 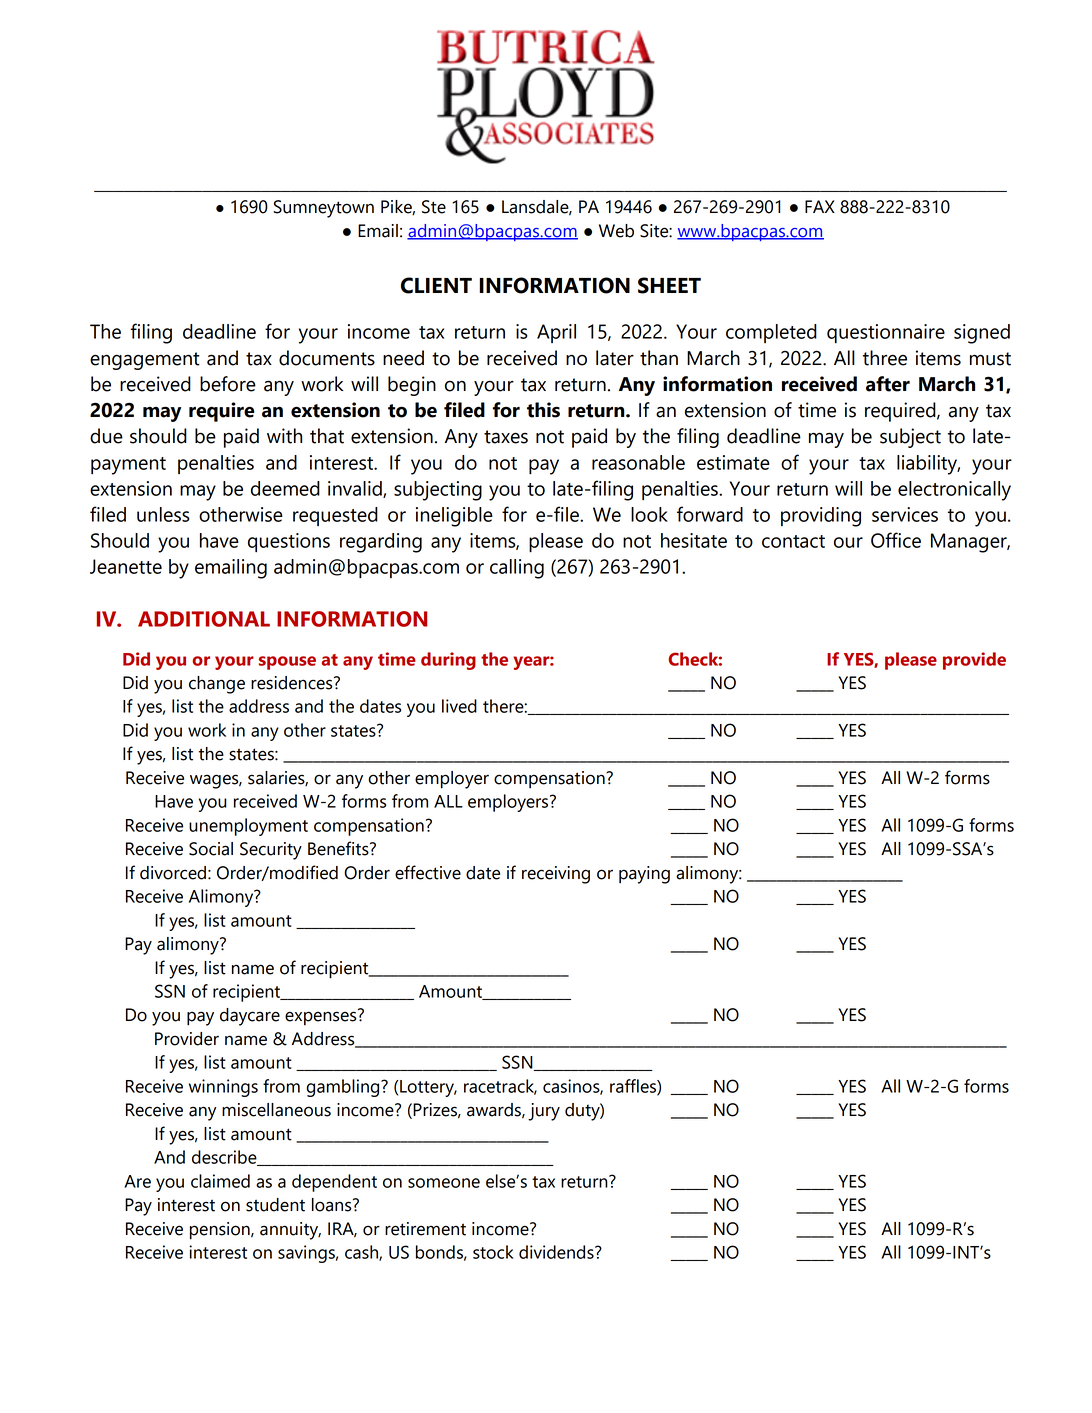 What do you see at coordinates (820, 206) in the screenshot?
I see `FAX` at bounding box center [820, 206].
